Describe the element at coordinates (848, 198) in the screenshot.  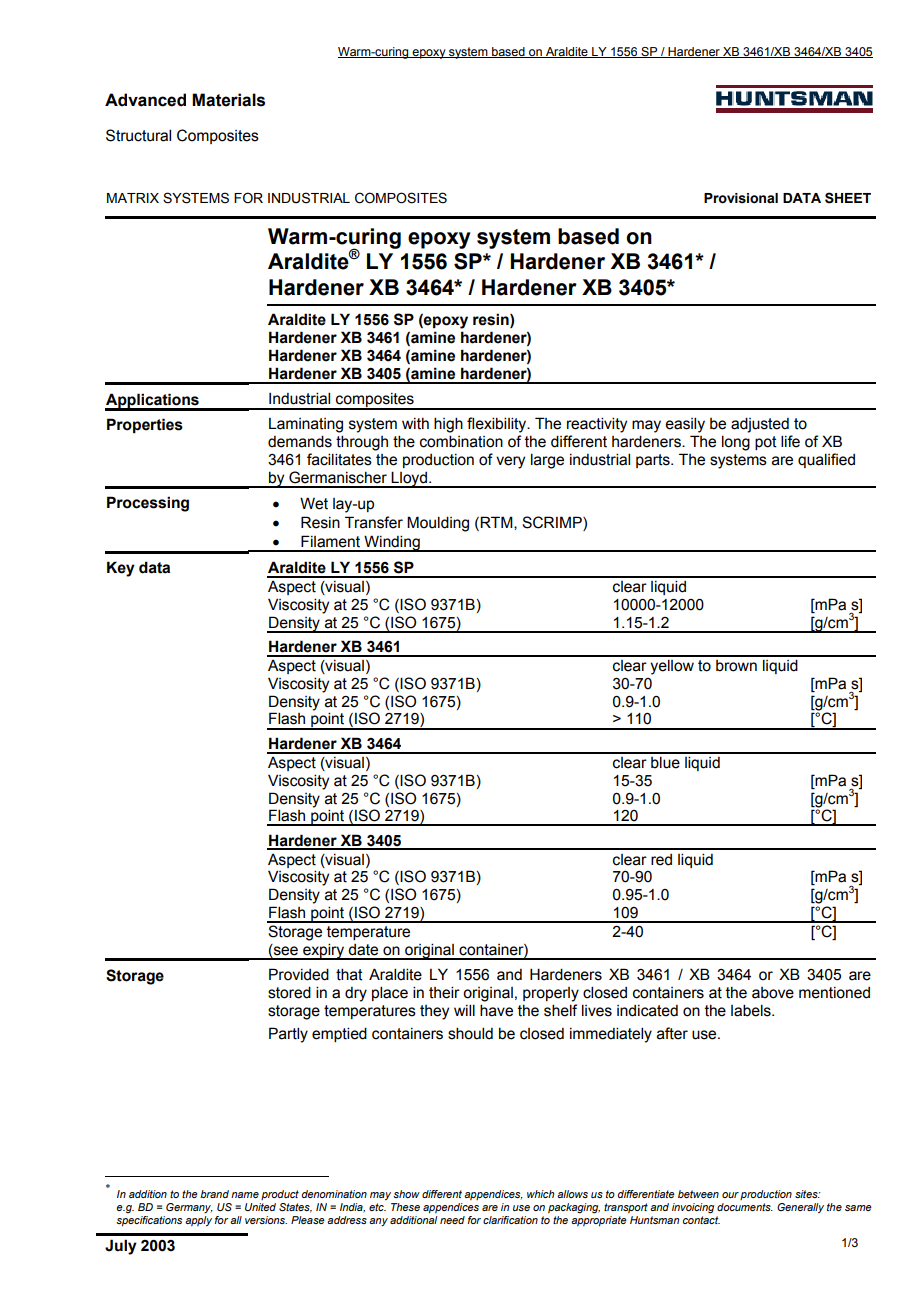
I see `SHEET` at that location.
